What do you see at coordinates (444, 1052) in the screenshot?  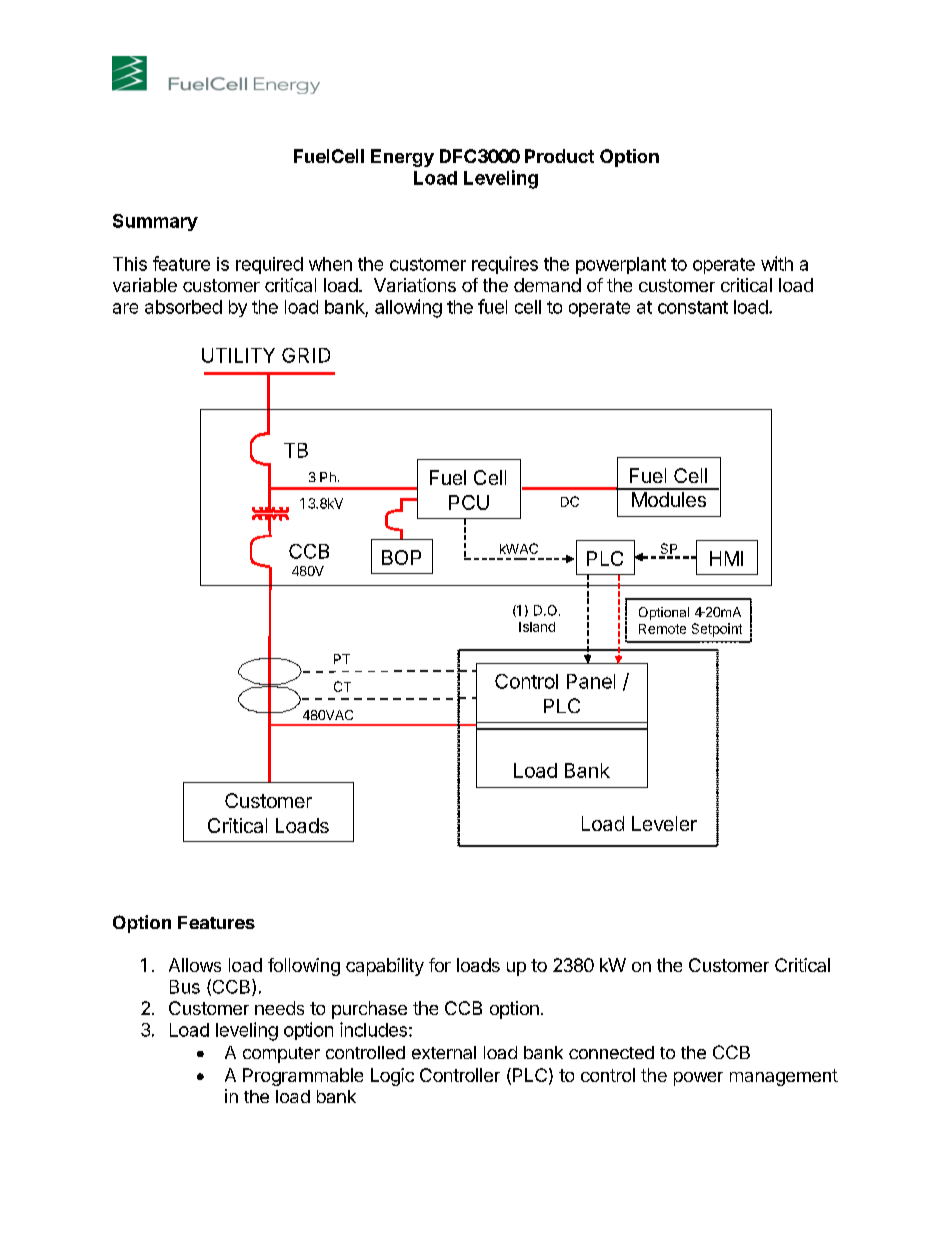 I see `external` at bounding box center [444, 1052].
